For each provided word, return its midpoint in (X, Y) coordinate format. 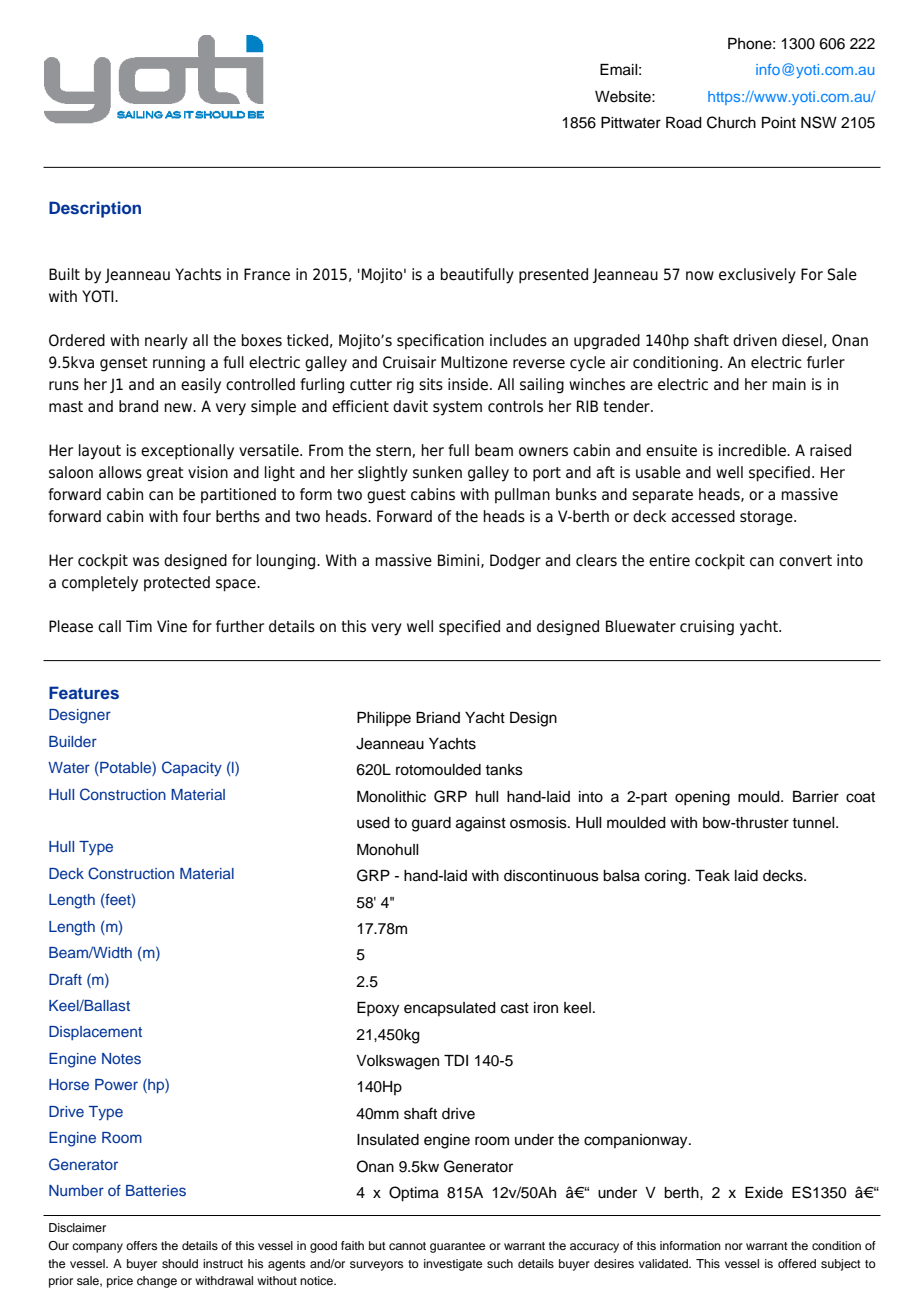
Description (95, 209)
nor (734, 1246)
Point (779, 123)
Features (84, 692)
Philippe (384, 719)
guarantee (457, 1247)
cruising (707, 628)
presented (553, 276)
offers (141, 1245)
